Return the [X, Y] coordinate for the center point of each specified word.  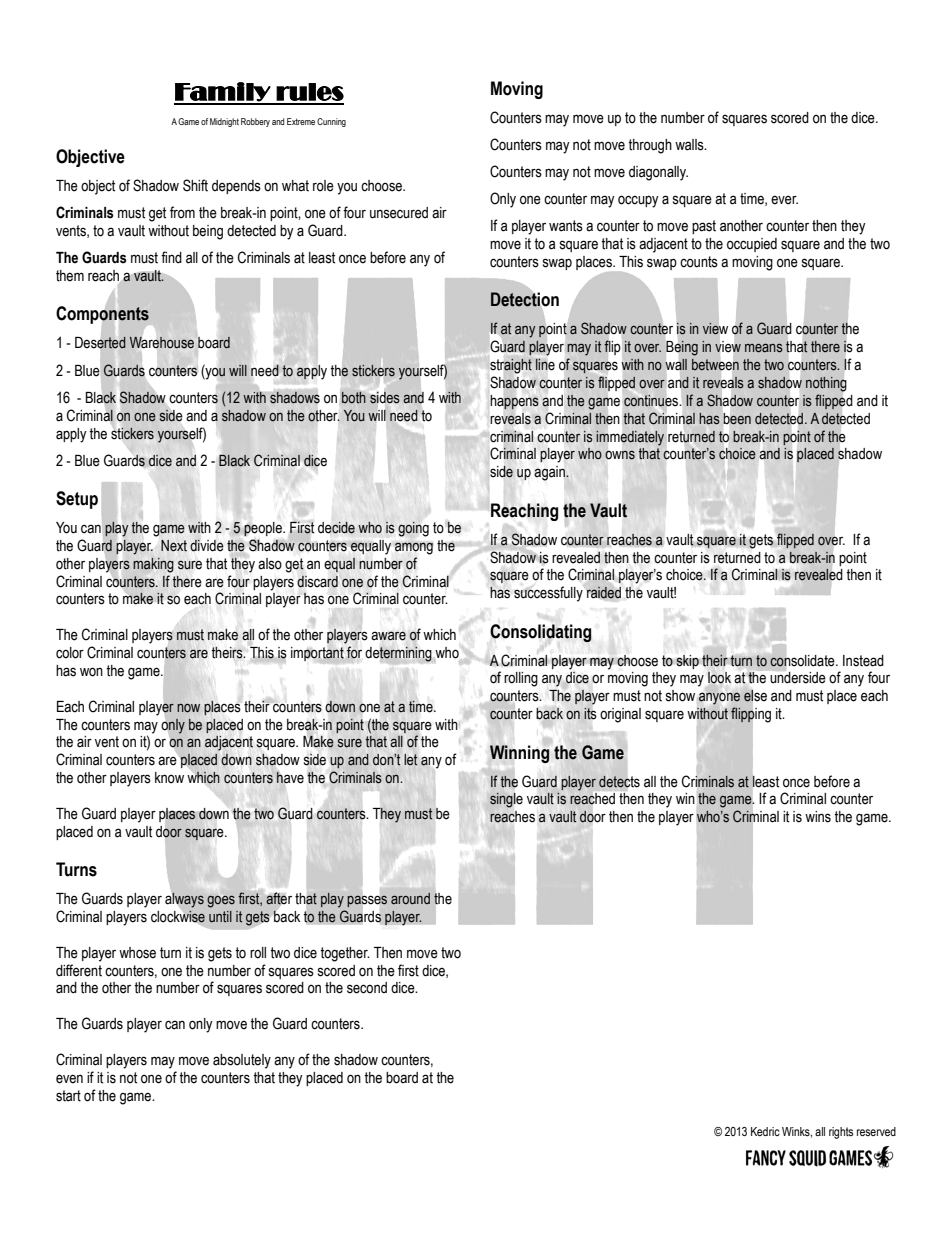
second [367, 988]
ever [784, 200]
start [68, 1096]
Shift [195, 185]
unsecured [399, 213]
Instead [863, 661]
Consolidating [541, 633]
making [153, 565]
